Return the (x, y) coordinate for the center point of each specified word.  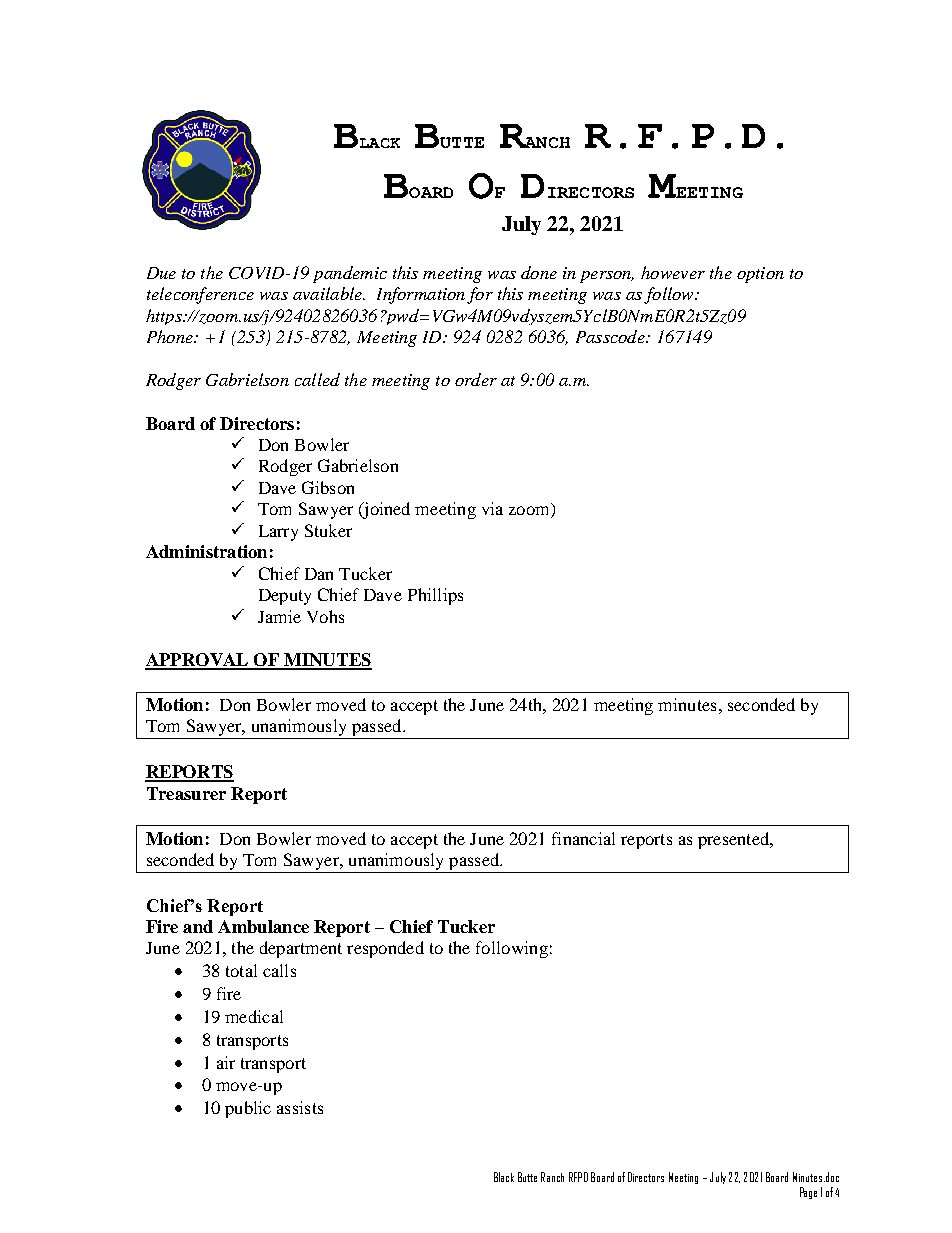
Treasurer (186, 793)
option (760, 275)
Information (421, 295)
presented (735, 840)
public (248, 1109)
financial (583, 838)
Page (808, 1193)
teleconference (200, 295)
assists (300, 1107)
